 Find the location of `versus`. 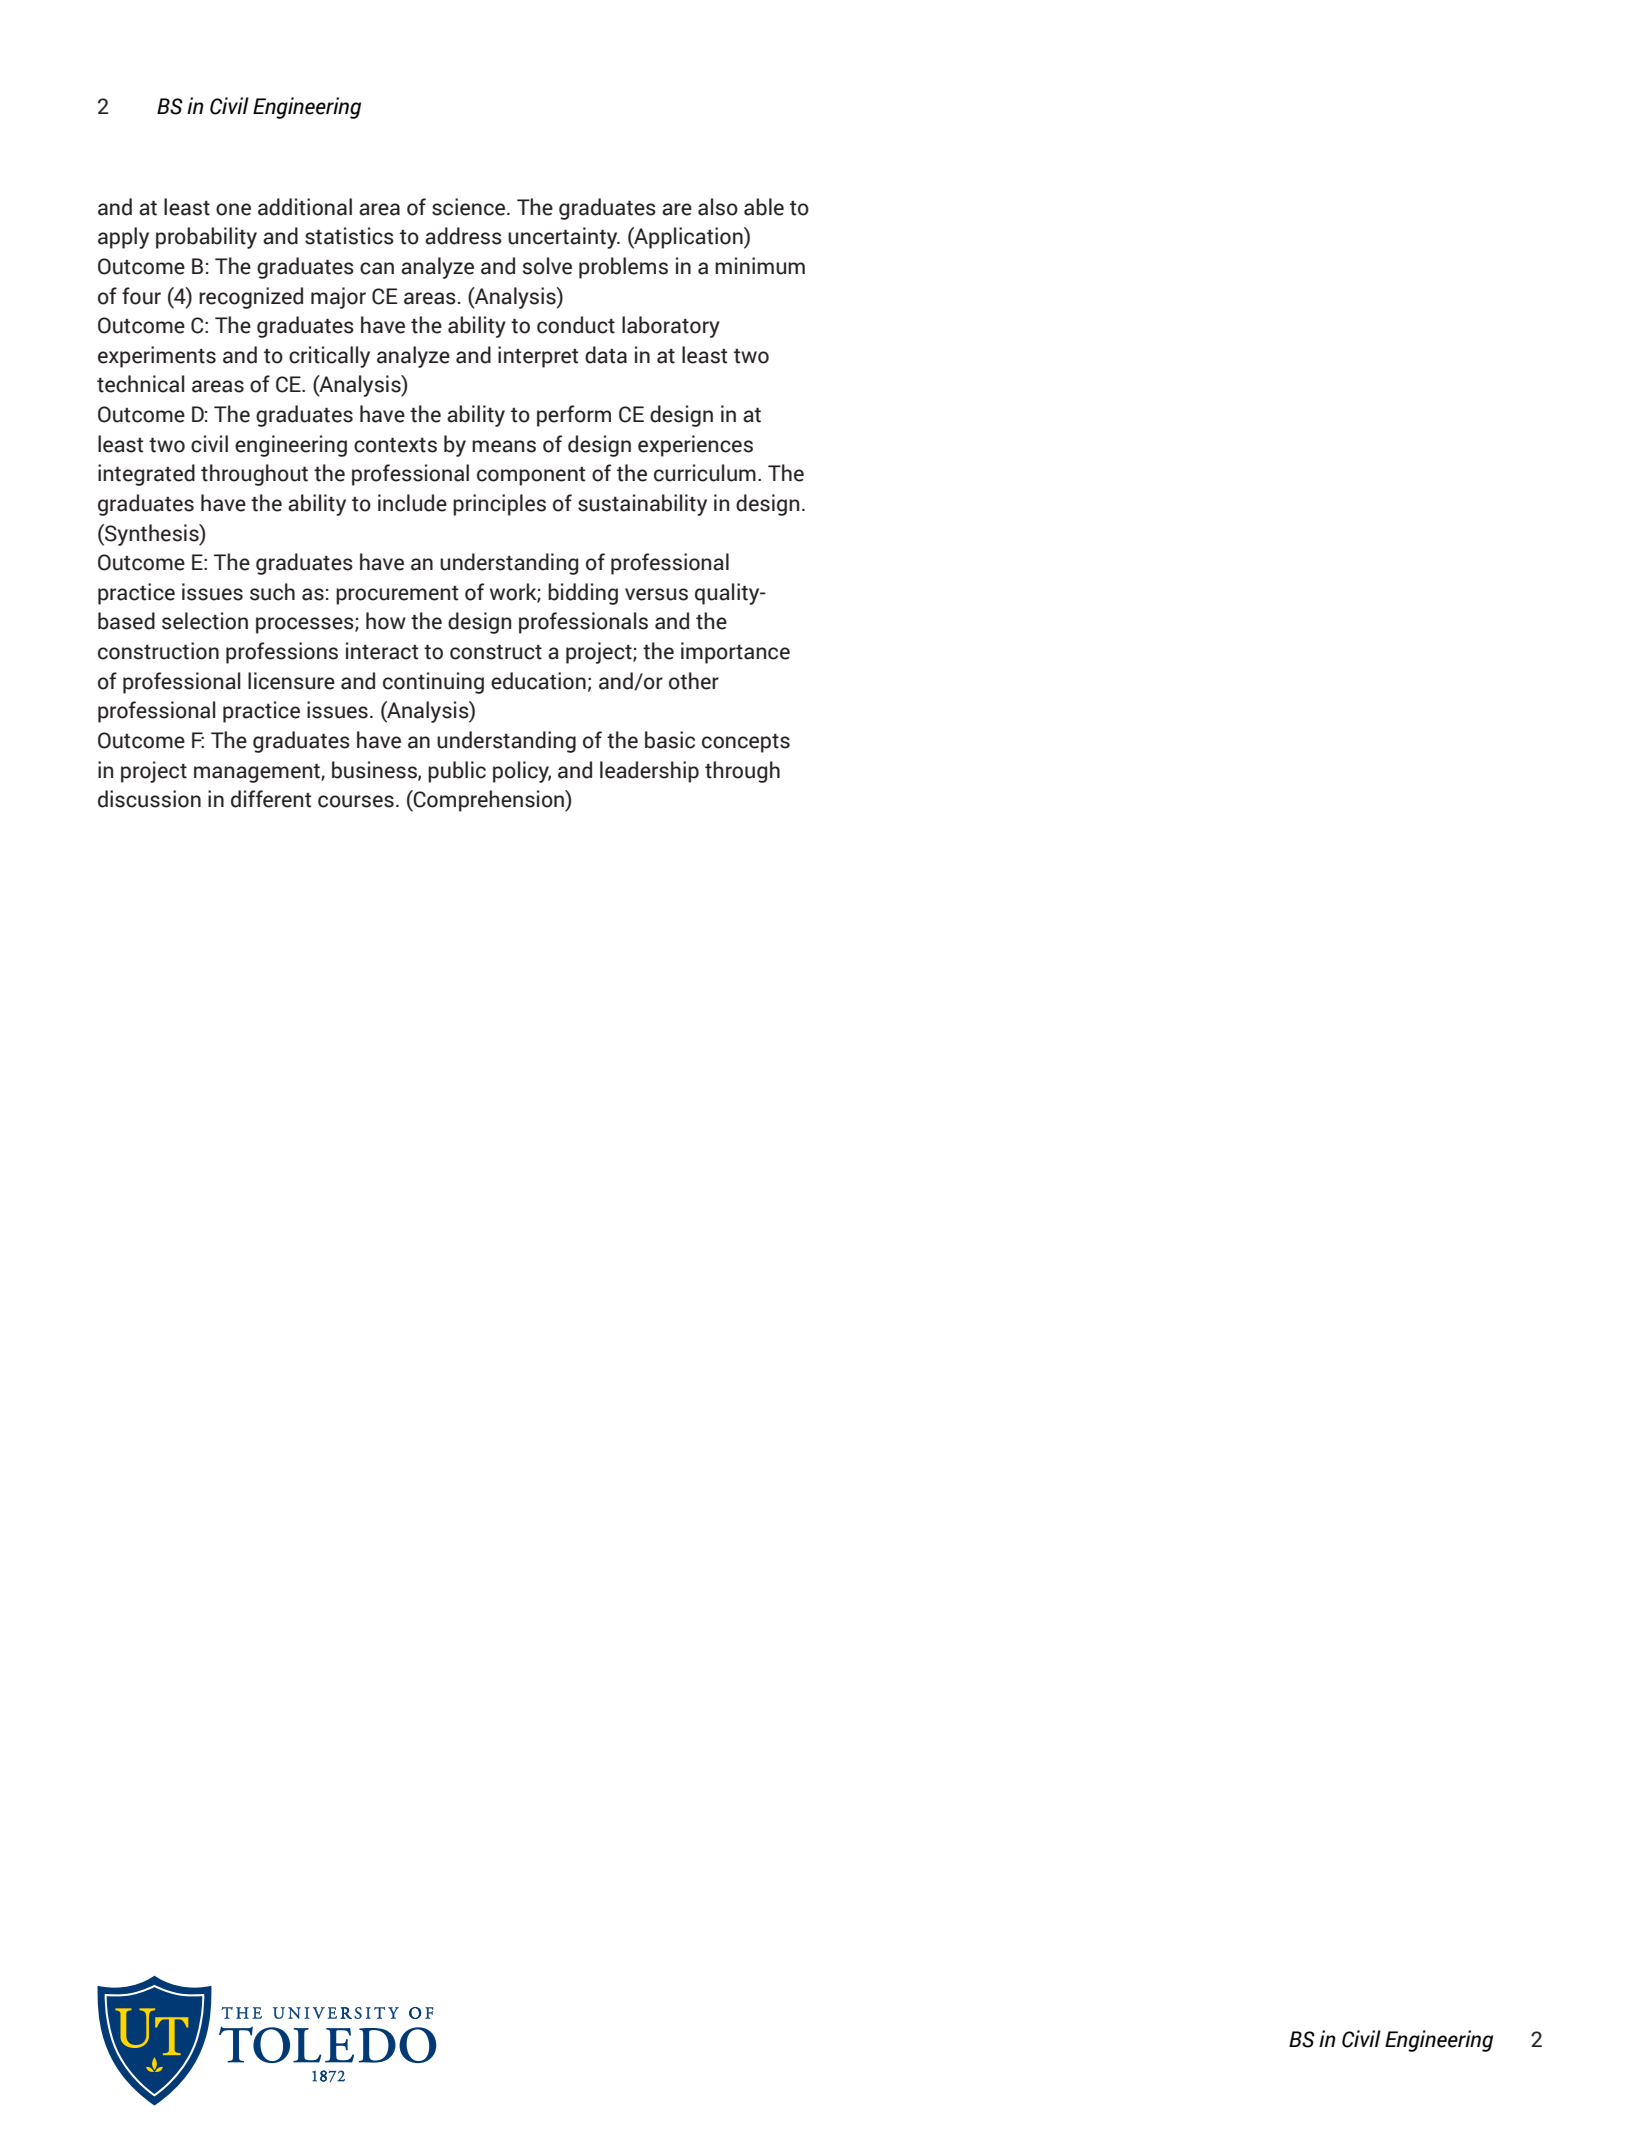

versus is located at coordinates (656, 594).
